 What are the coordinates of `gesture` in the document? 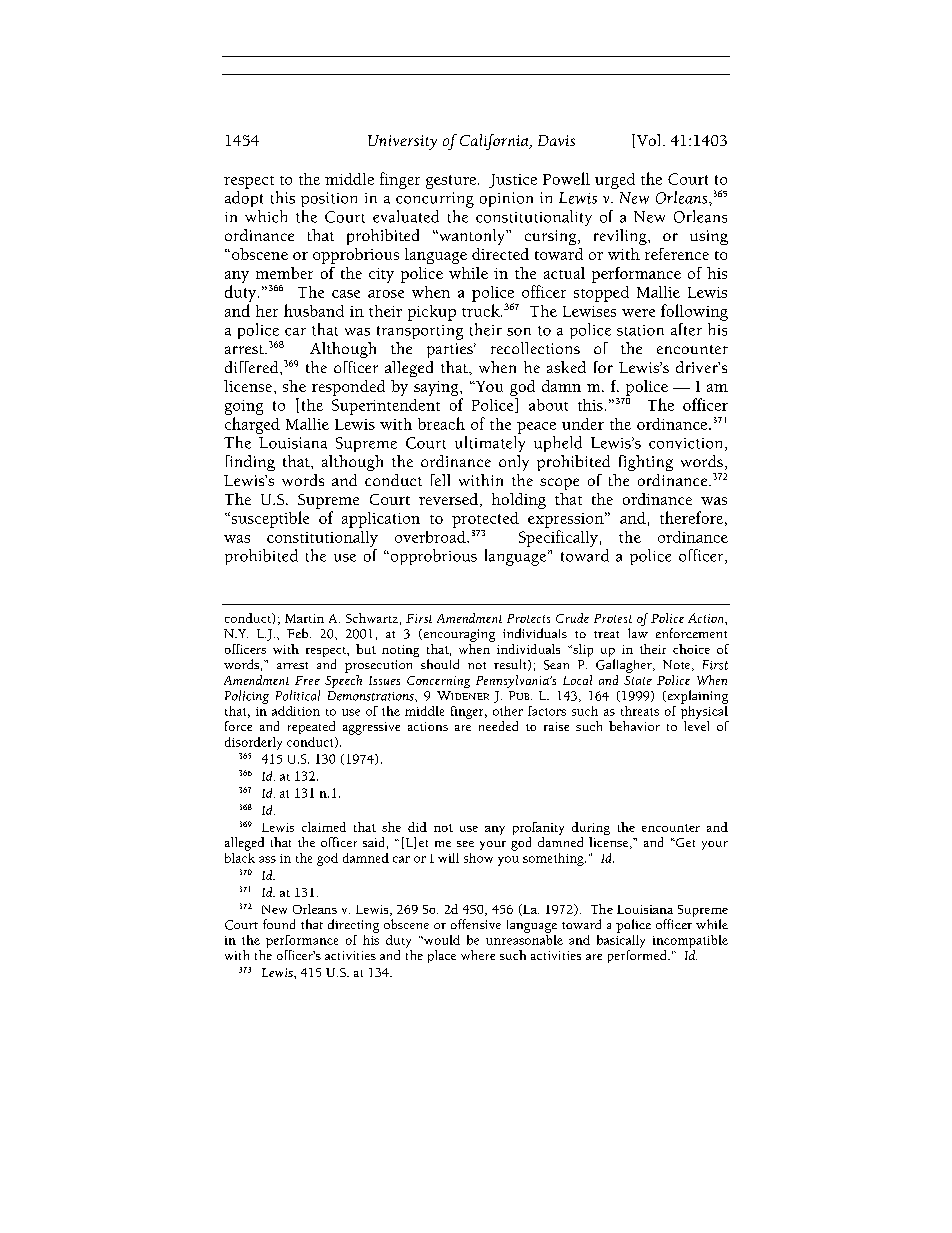 It's located at (452, 182).
